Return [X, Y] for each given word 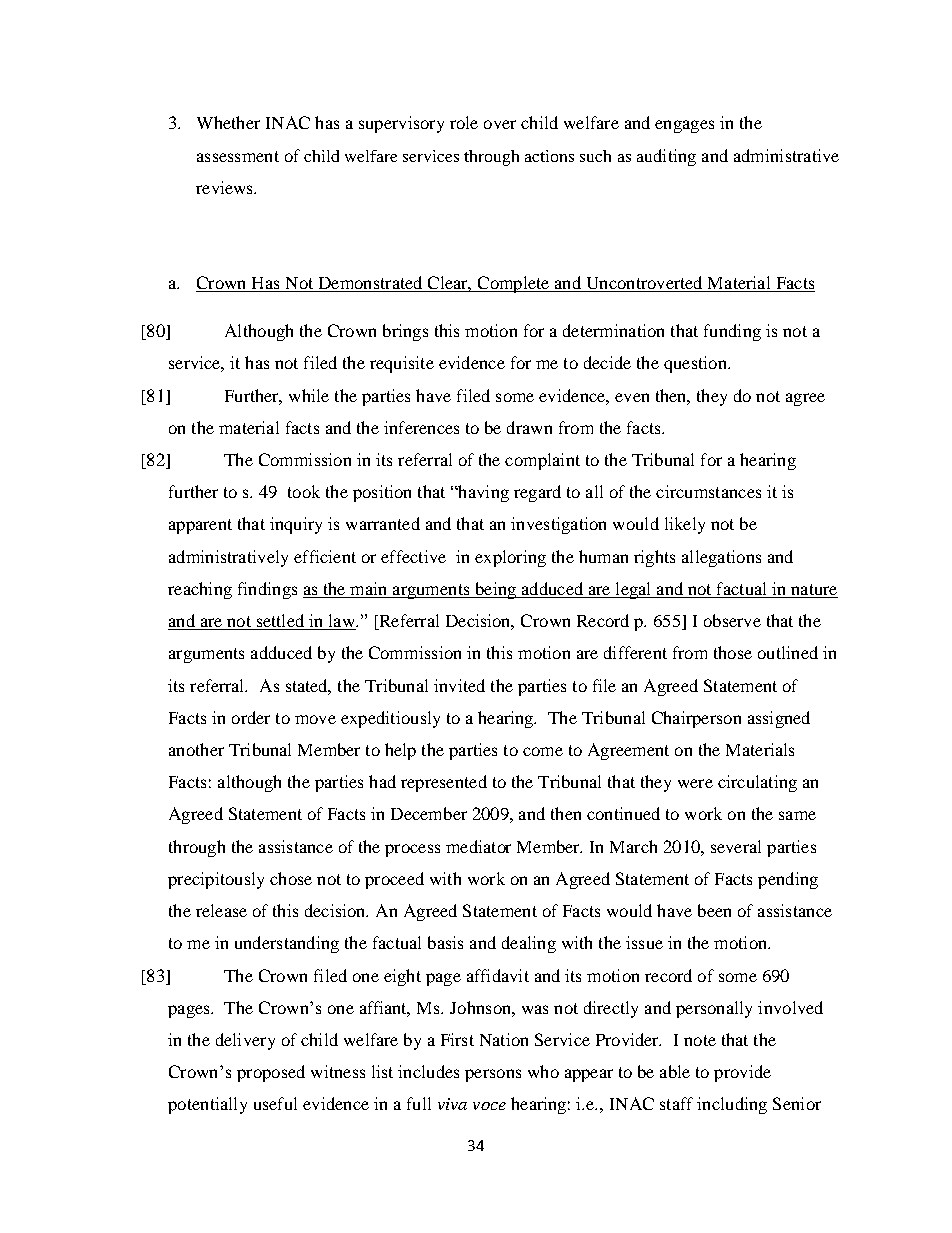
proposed [271, 1073]
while [309, 395]
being [495, 590]
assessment [238, 156]
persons [493, 1075]
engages [684, 126]
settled [280, 622]
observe [732, 620]
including [732, 1105]
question [696, 364]
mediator [478, 846]
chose [291, 878]
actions [549, 156]
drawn [529, 427]
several [736, 846]
